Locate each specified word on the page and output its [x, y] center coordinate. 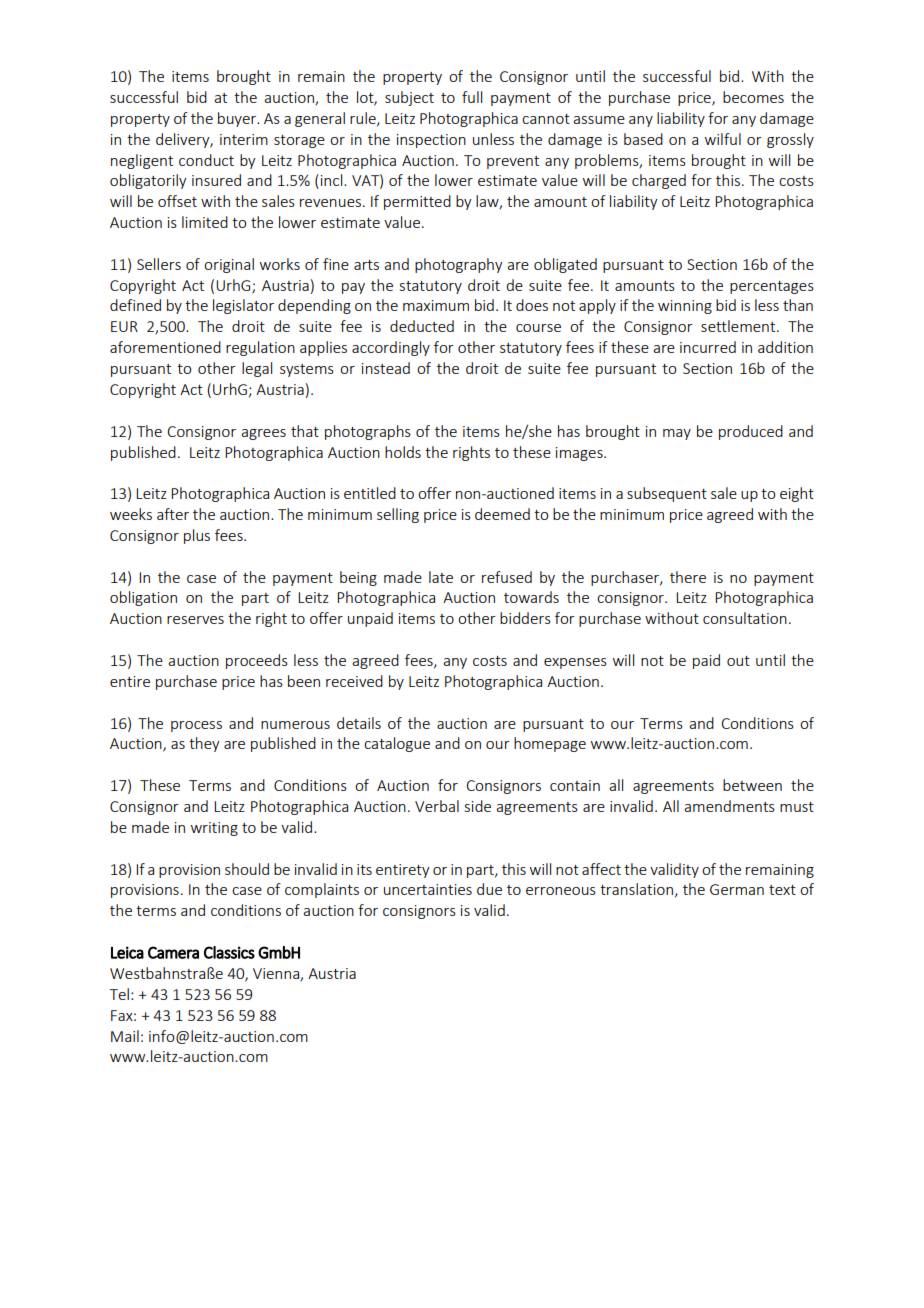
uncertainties [428, 889]
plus [197, 536]
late [441, 577]
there [688, 577]
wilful [723, 139]
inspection [431, 141]
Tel [119, 994]
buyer [238, 119]
